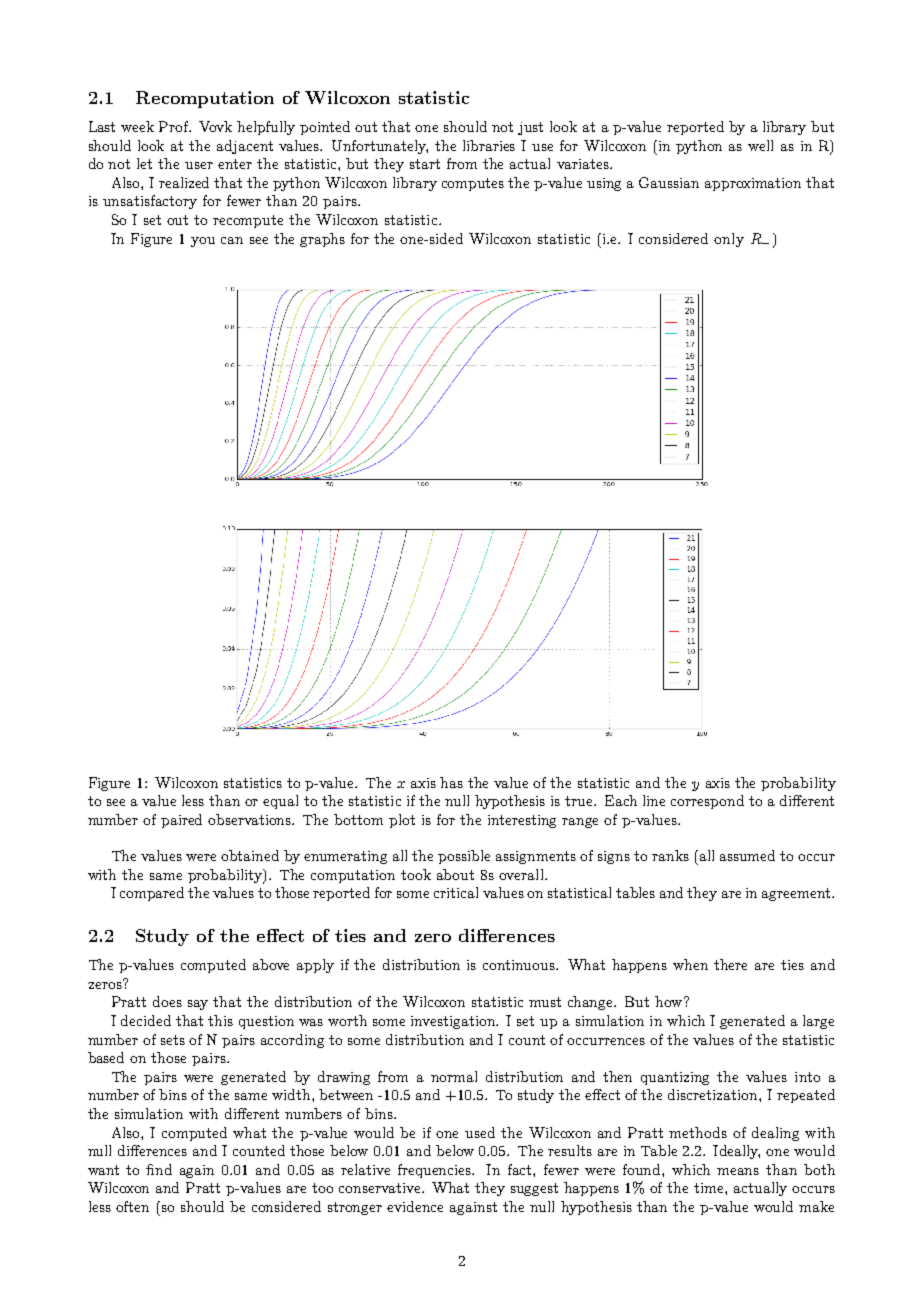  I want to click on equal, so click(280, 802).
